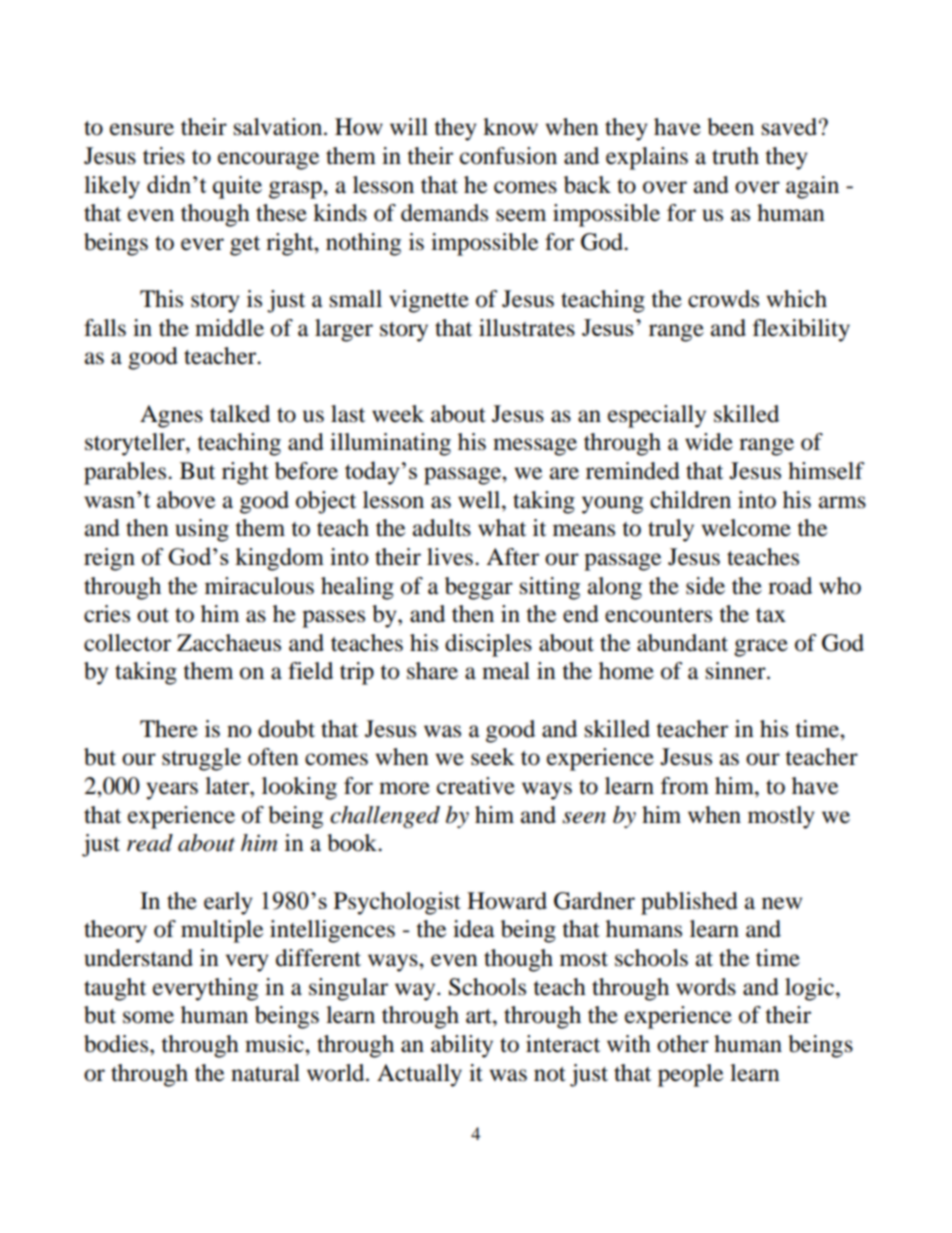  What do you see at coordinates (259, 586) in the screenshot?
I see `miraculous` at bounding box center [259, 586].
